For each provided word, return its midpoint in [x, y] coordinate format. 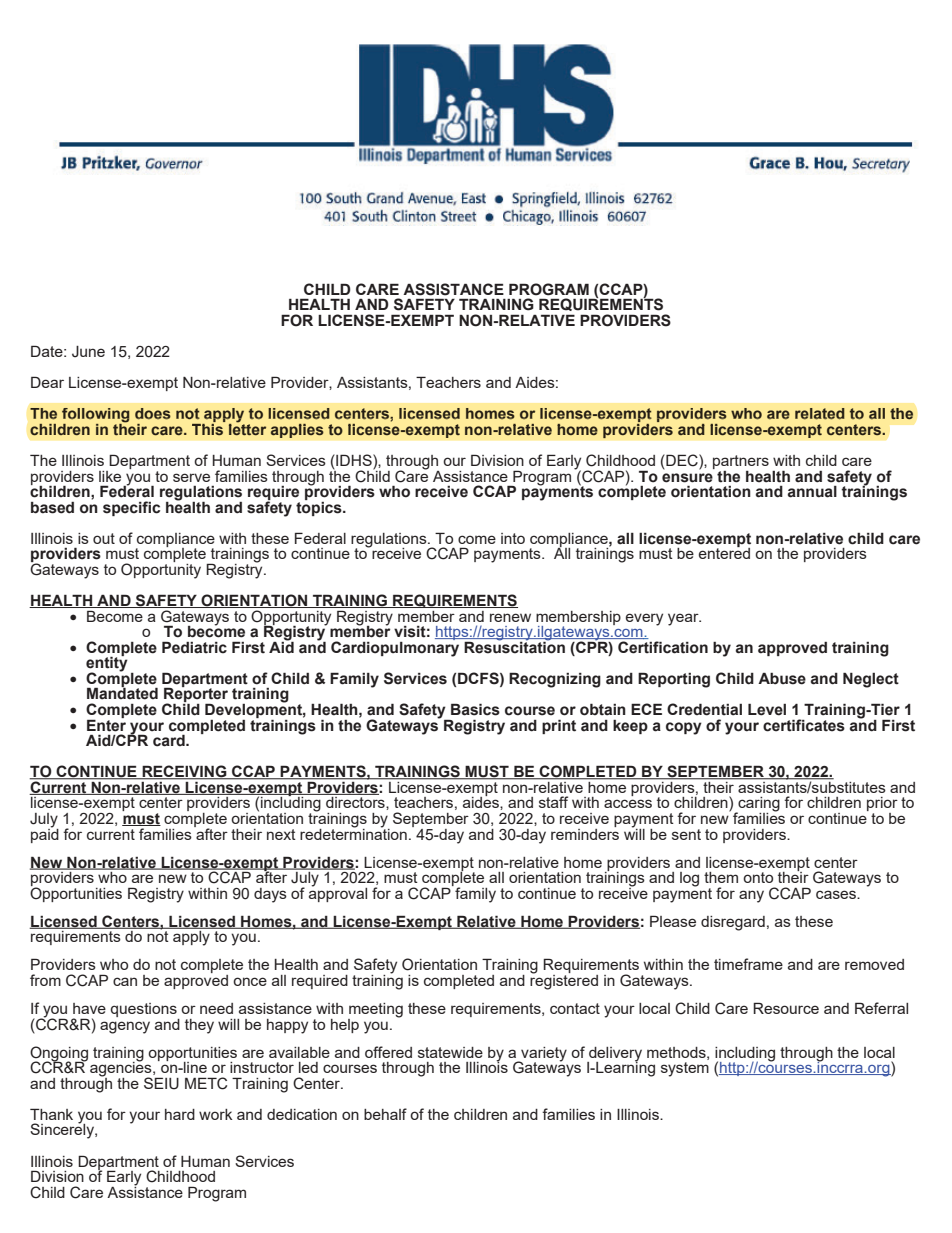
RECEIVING [184, 772]
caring [758, 805]
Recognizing [555, 680]
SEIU [161, 1083]
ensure [687, 478]
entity [107, 664]
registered [564, 981]
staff [553, 802]
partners [741, 463]
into [513, 538]
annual [812, 492]
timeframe [748, 964]
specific [131, 508]
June [88, 352]
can [125, 981]
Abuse [782, 678]
